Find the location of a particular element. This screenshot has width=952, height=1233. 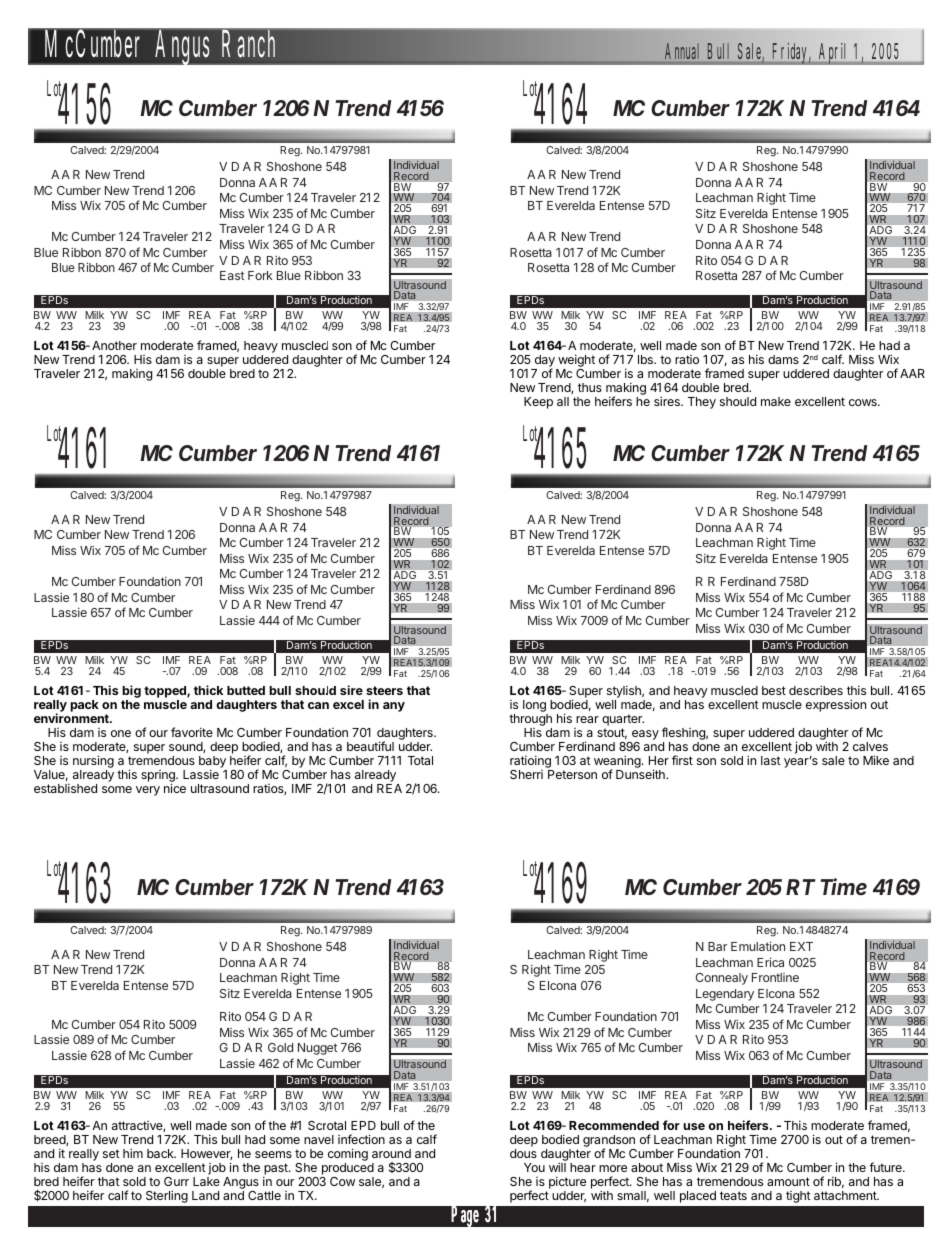

favorite is located at coordinates (192, 732).
